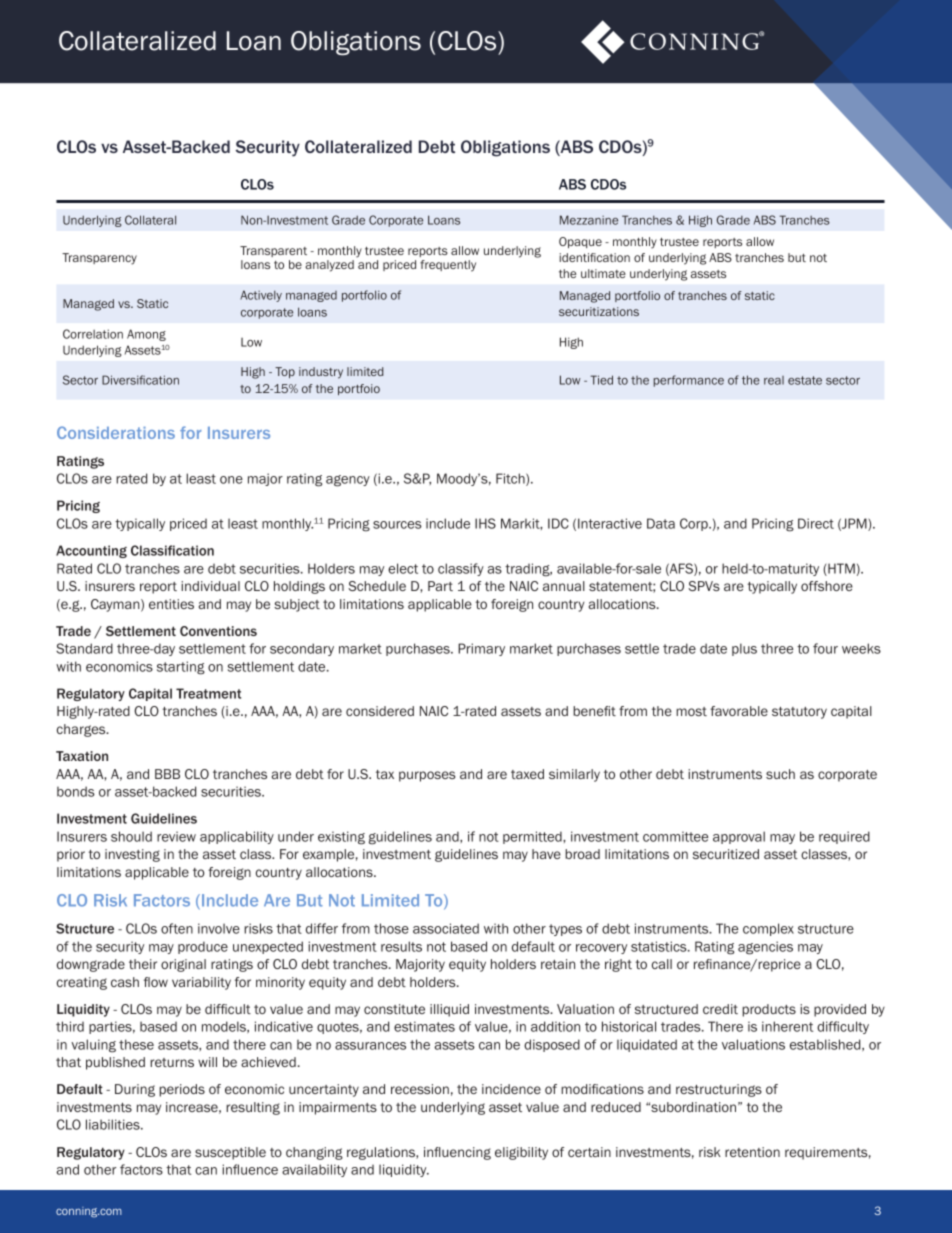  Describe the element at coordinates (448, 266) in the screenshot. I see `frequently` at that location.
